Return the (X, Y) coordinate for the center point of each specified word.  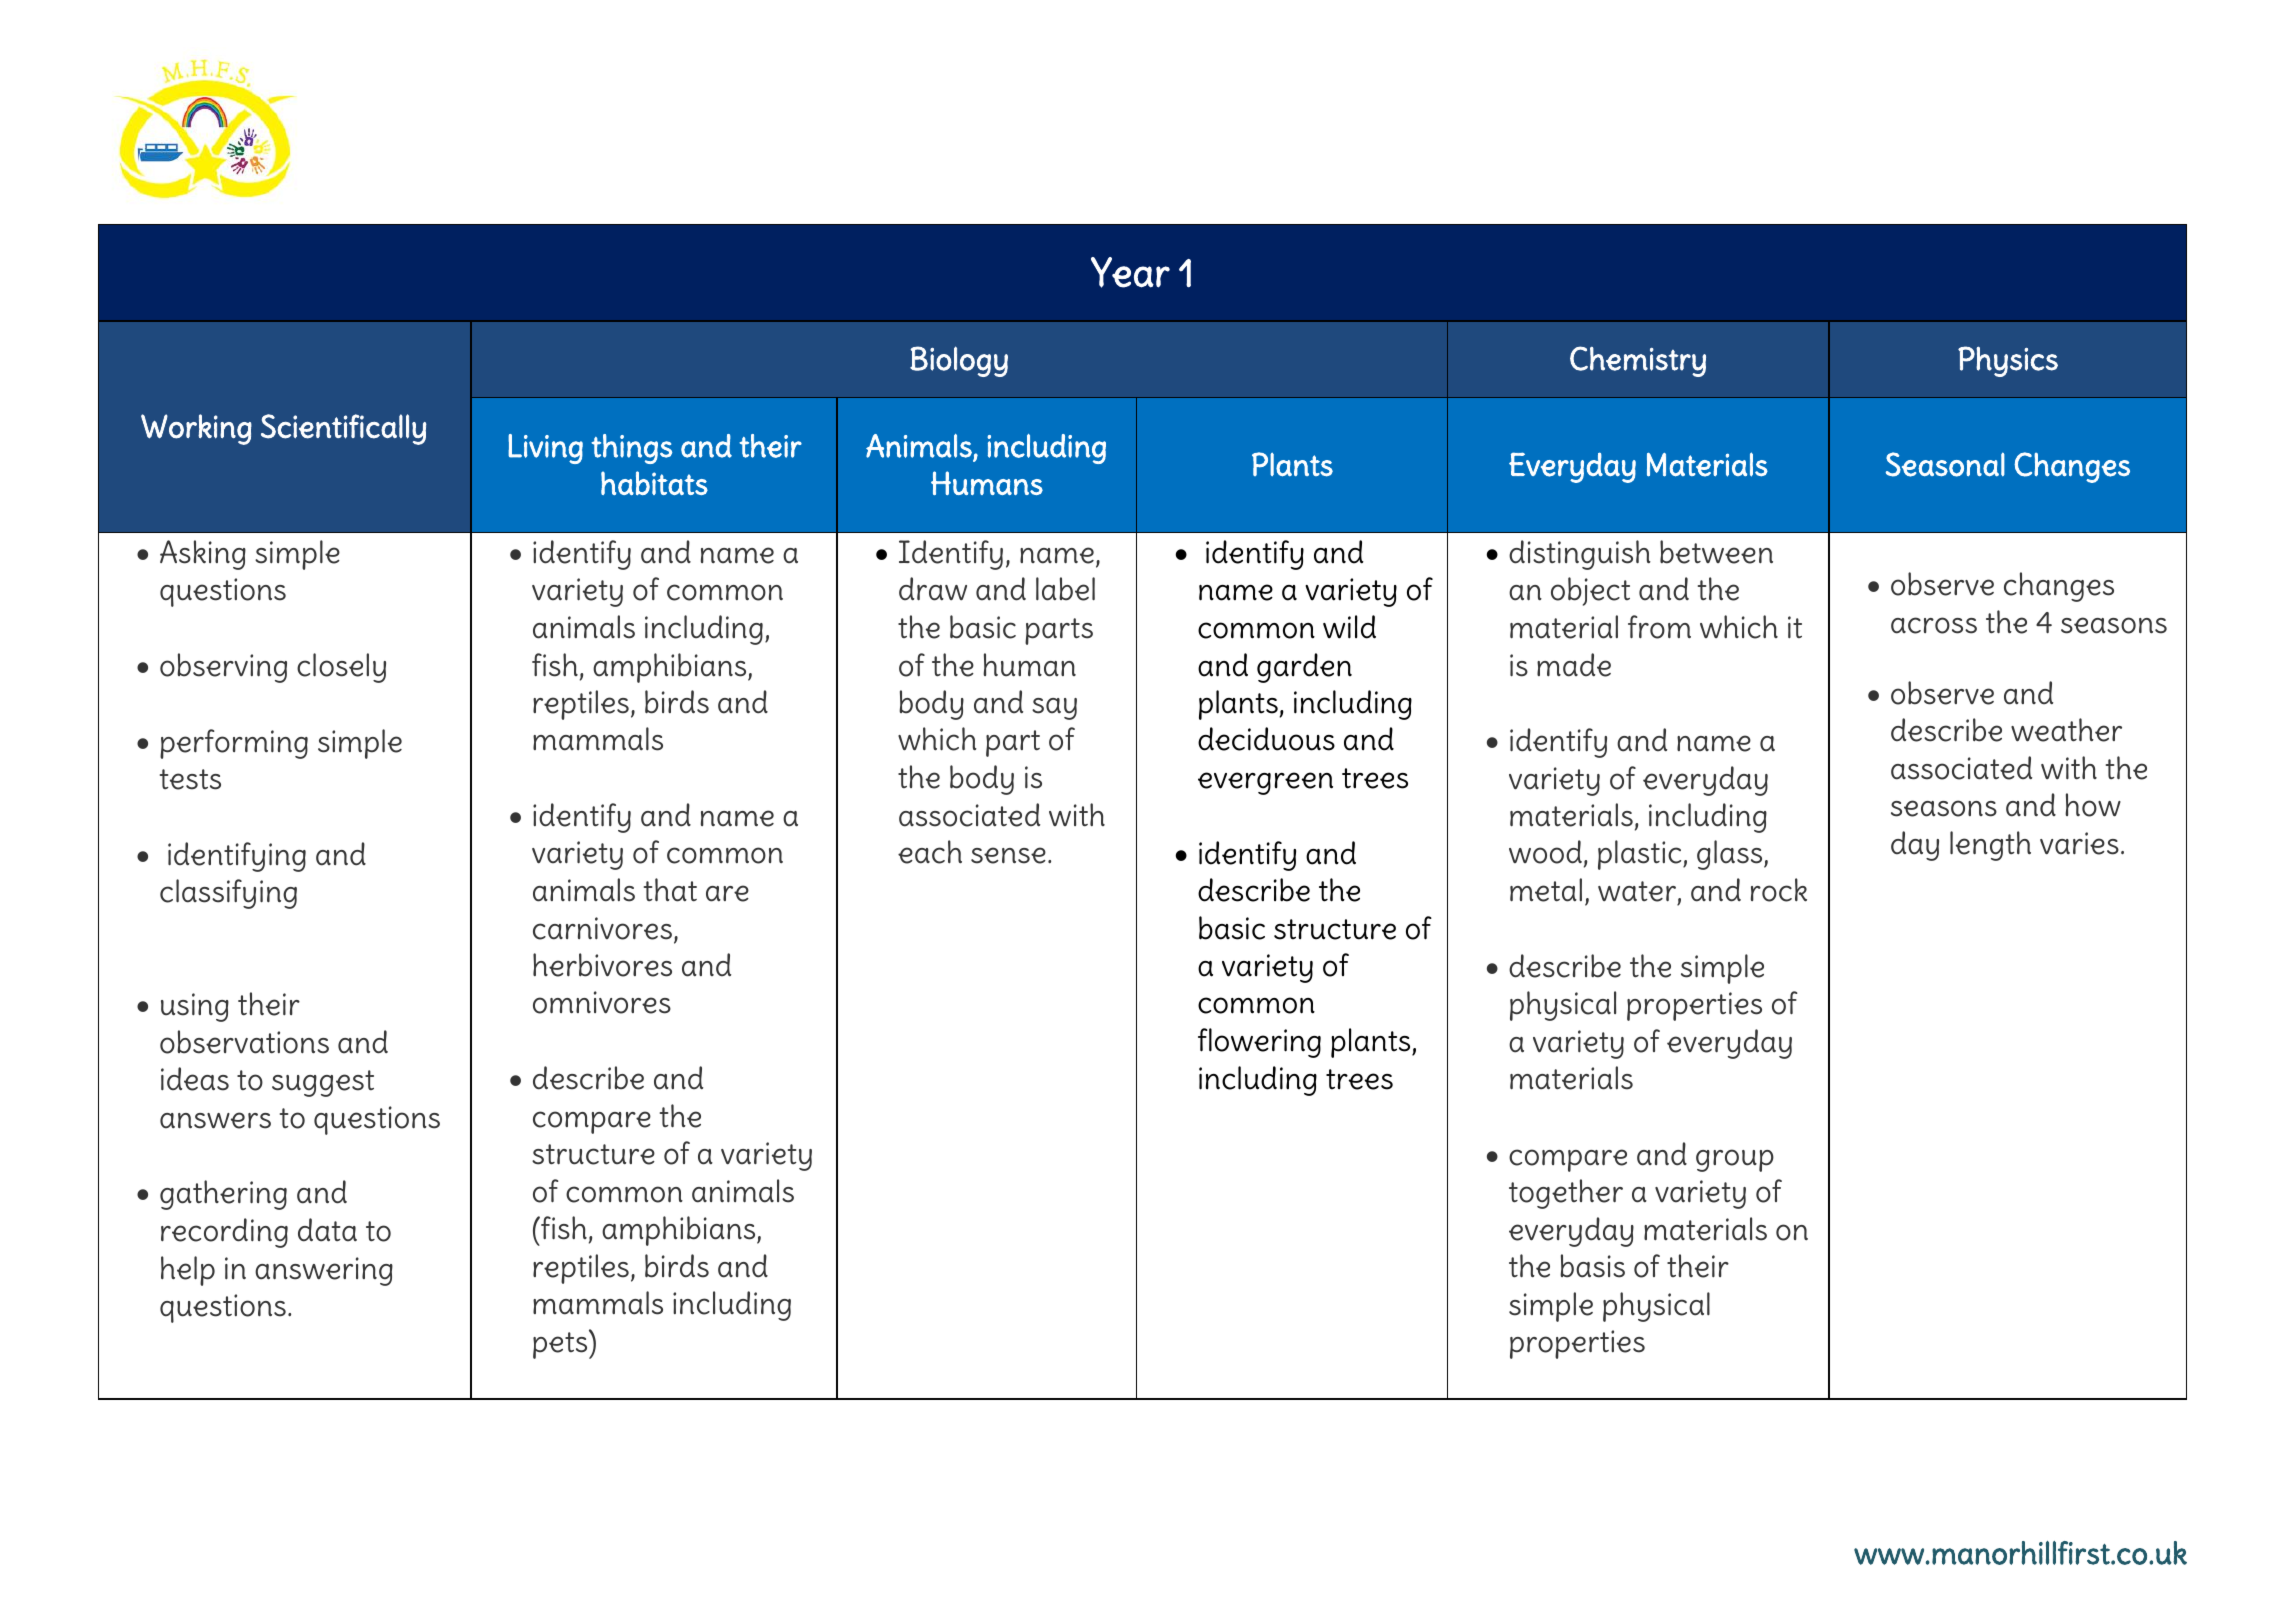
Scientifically (344, 429)
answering (324, 1271)
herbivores (602, 965)
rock (1779, 890)
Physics (2008, 361)
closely (341, 668)
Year (1130, 272)
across (1934, 625)
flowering (1259, 1043)
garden (1304, 668)
